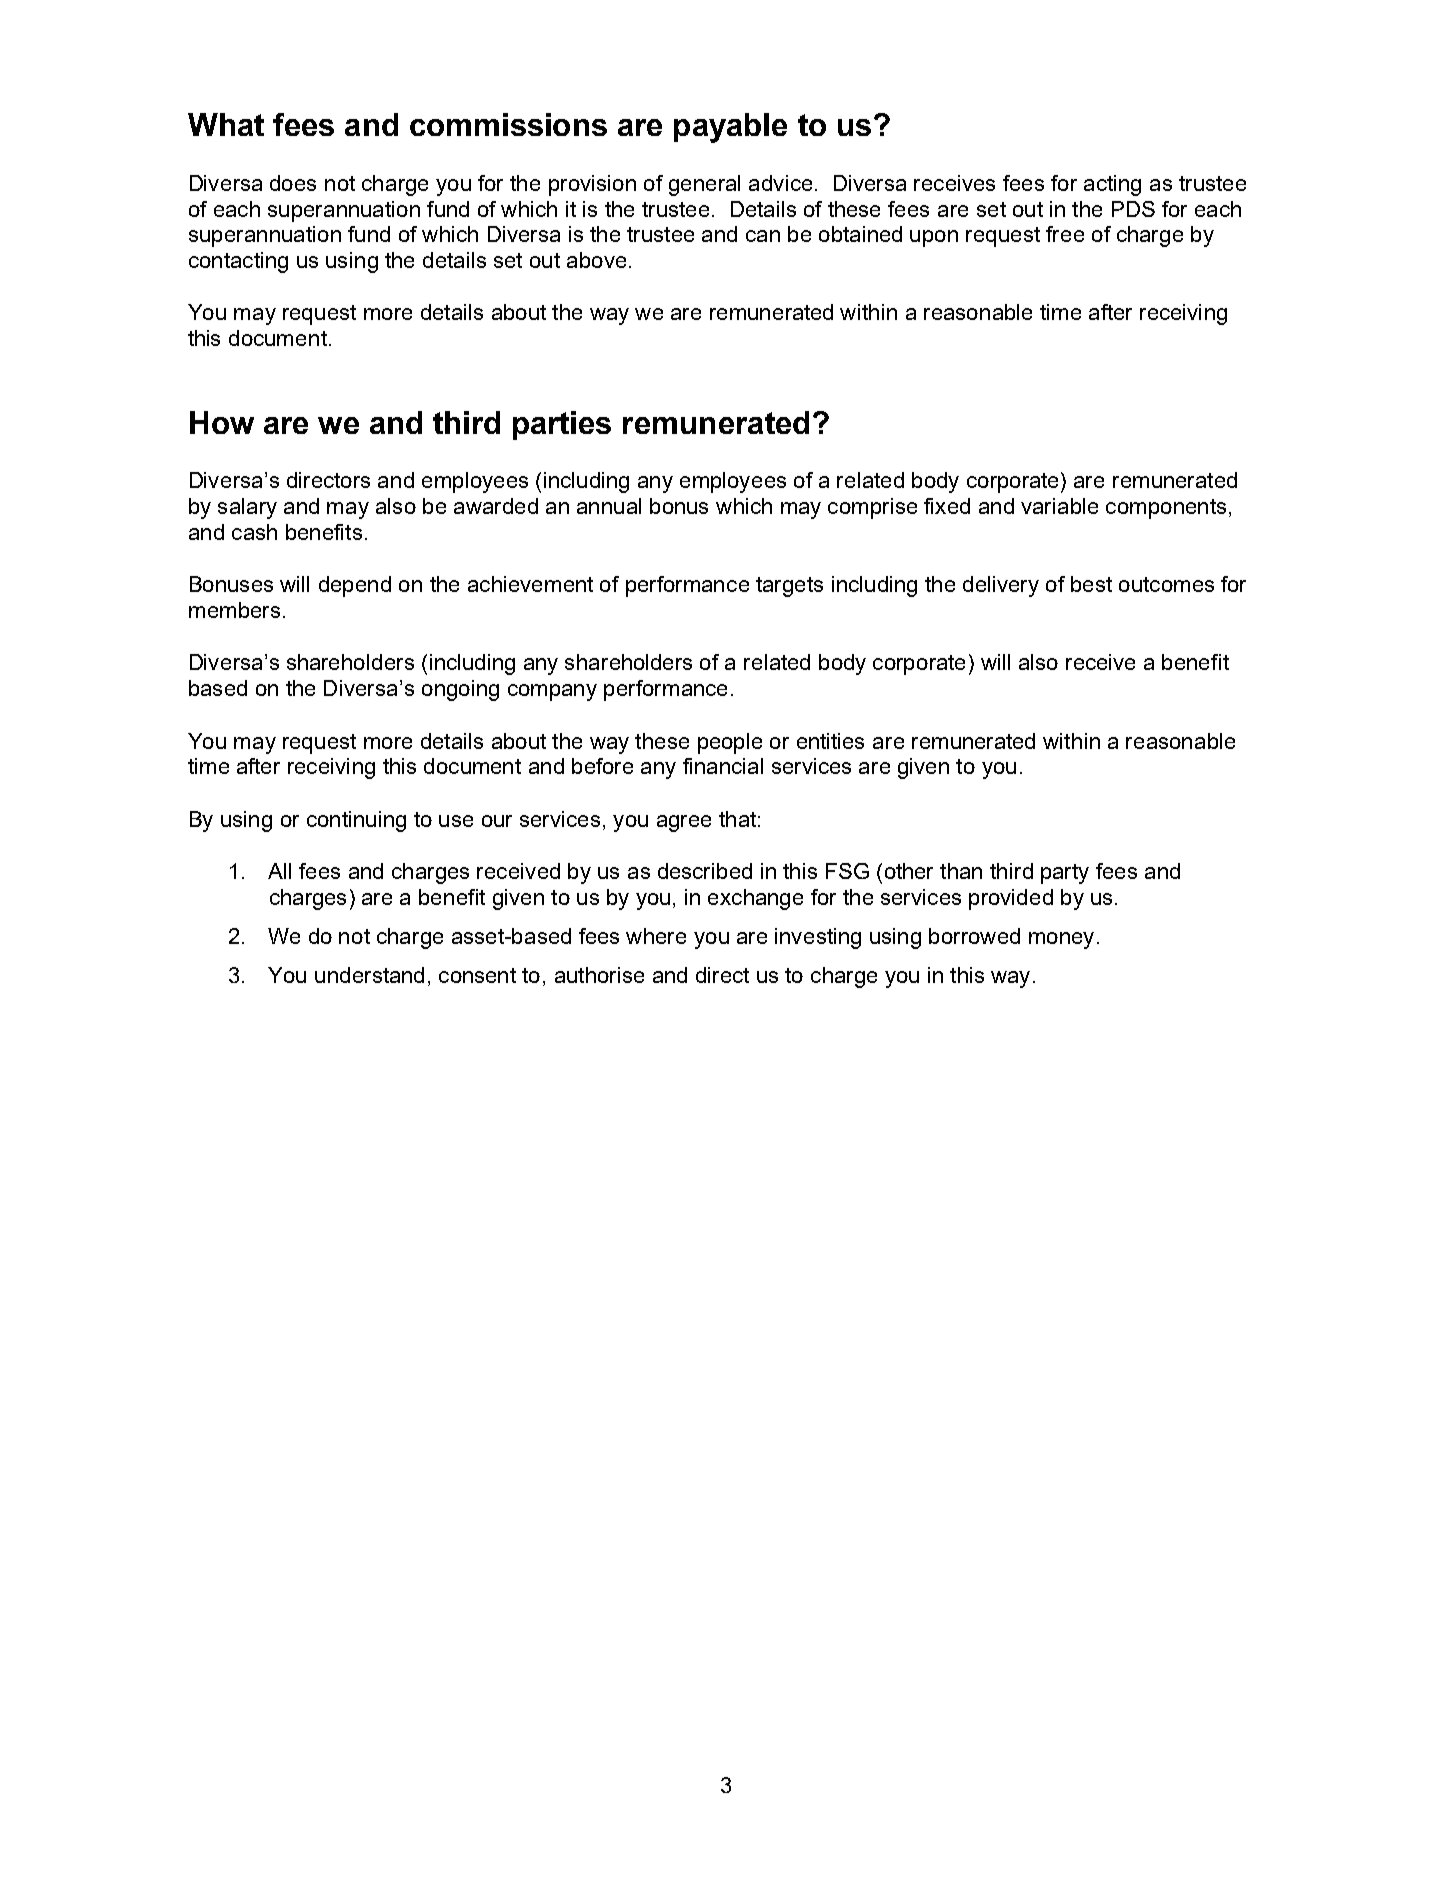 The image size is (1454, 1882). I want to click on money, so click(1061, 940).
